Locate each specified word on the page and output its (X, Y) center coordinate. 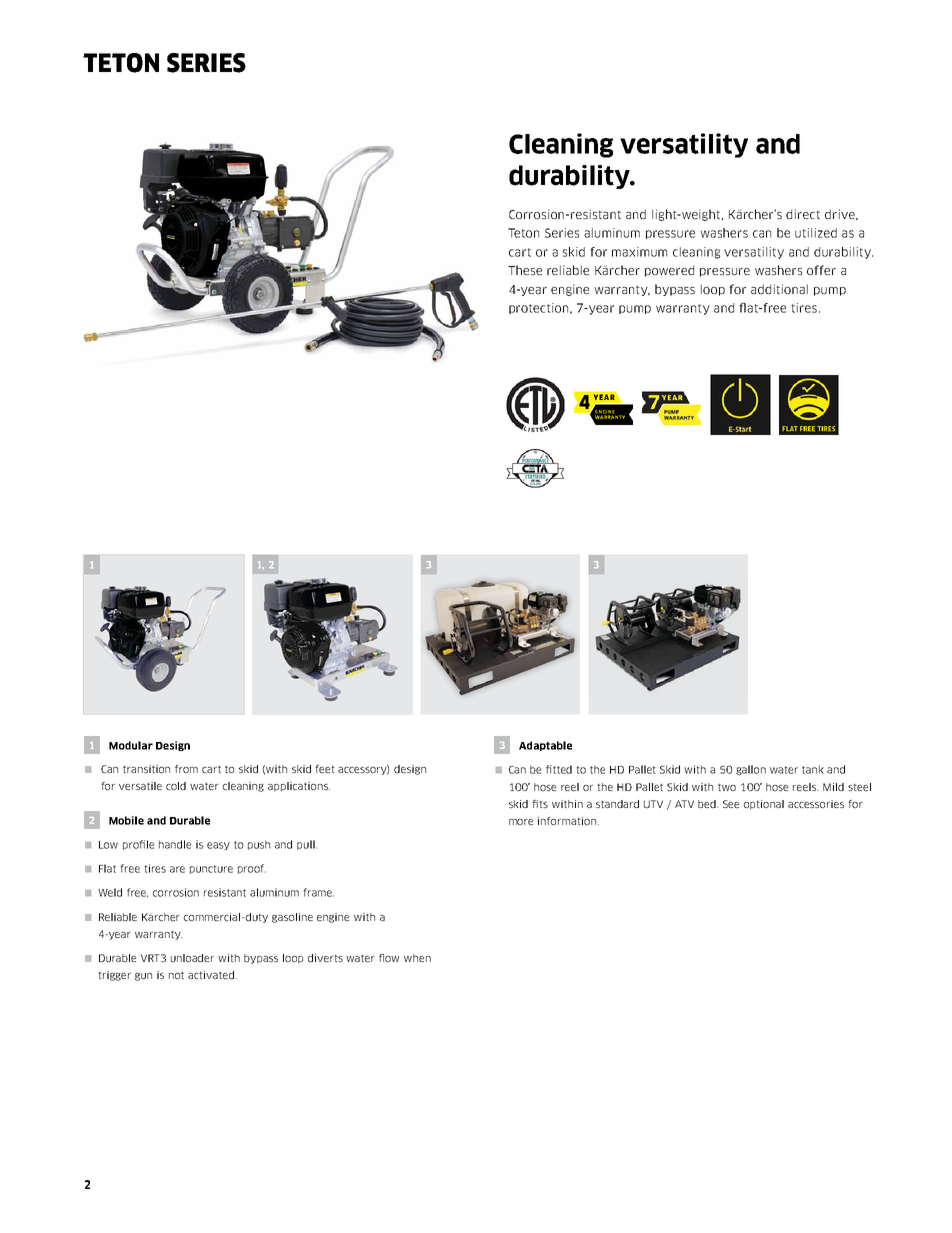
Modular (131, 745)
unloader (192, 958)
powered (669, 271)
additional (779, 289)
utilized (816, 233)
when (417, 958)
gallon (751, 770)
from (186, 769)
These (525, 270)
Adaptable (545, 746)
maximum (639, 252)
